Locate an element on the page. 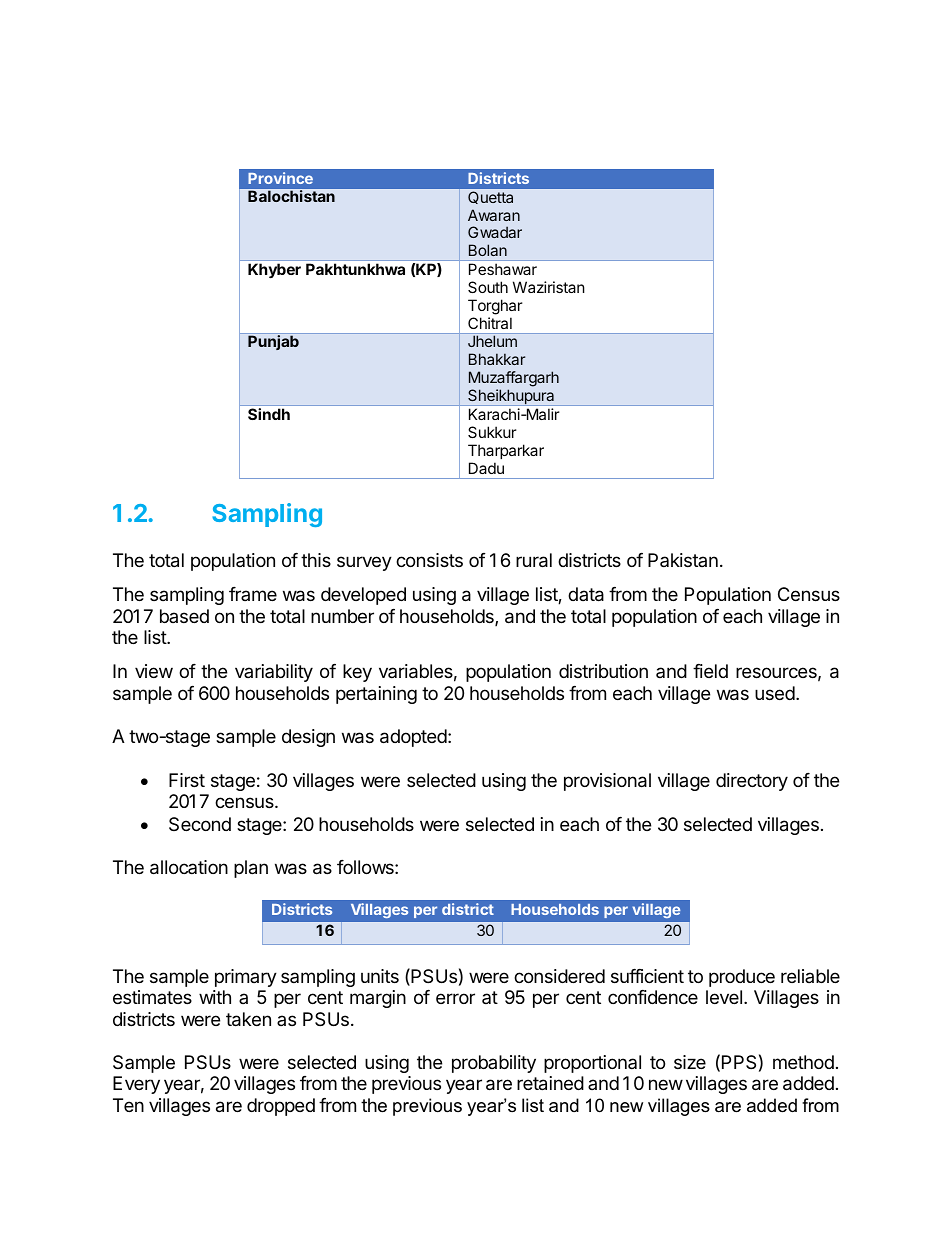 Image resolution: width=952 pixels, height=1233 pixels. probability is located at coordinates (494, 1064).
